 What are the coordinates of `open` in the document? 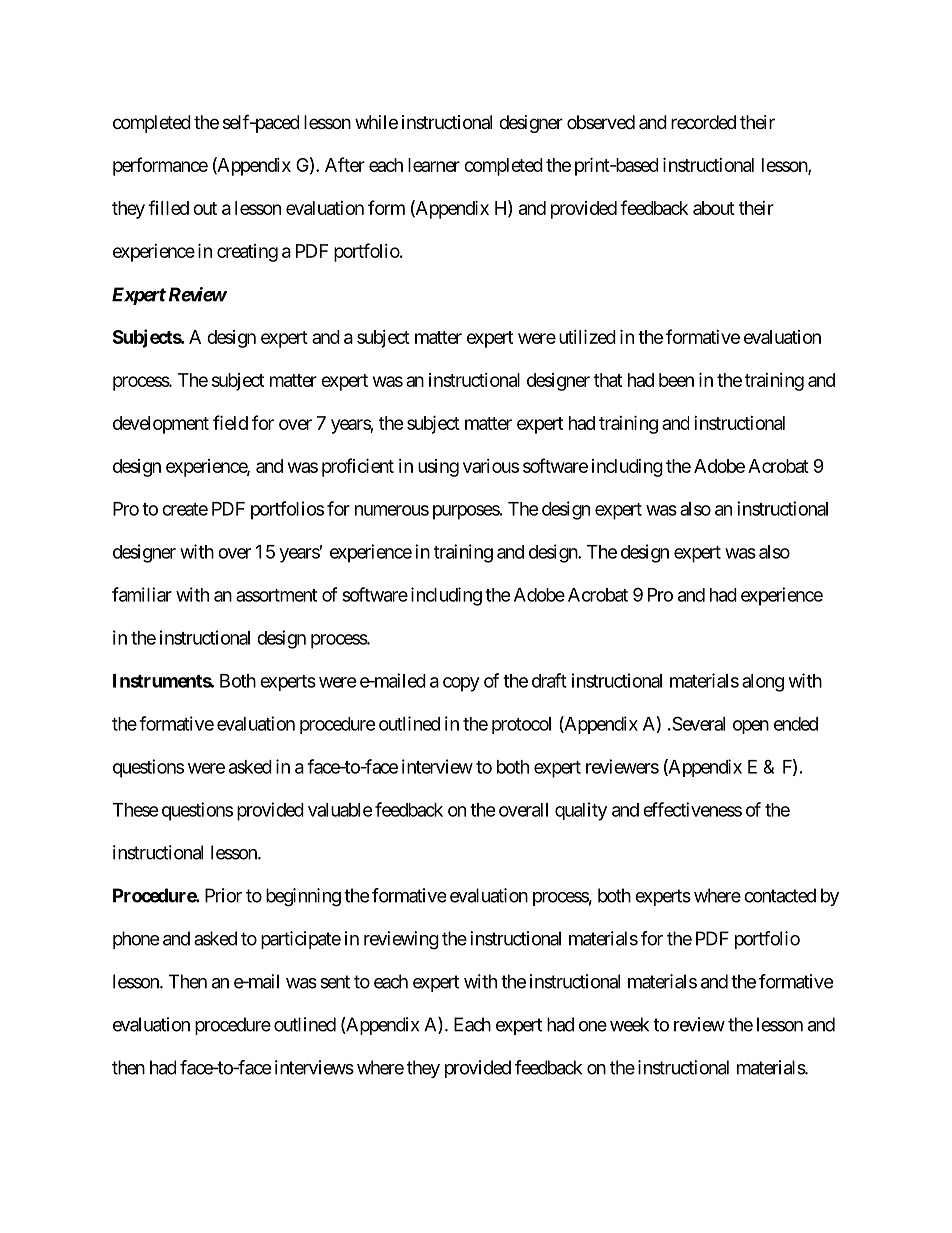 It's located at (751, 727).
